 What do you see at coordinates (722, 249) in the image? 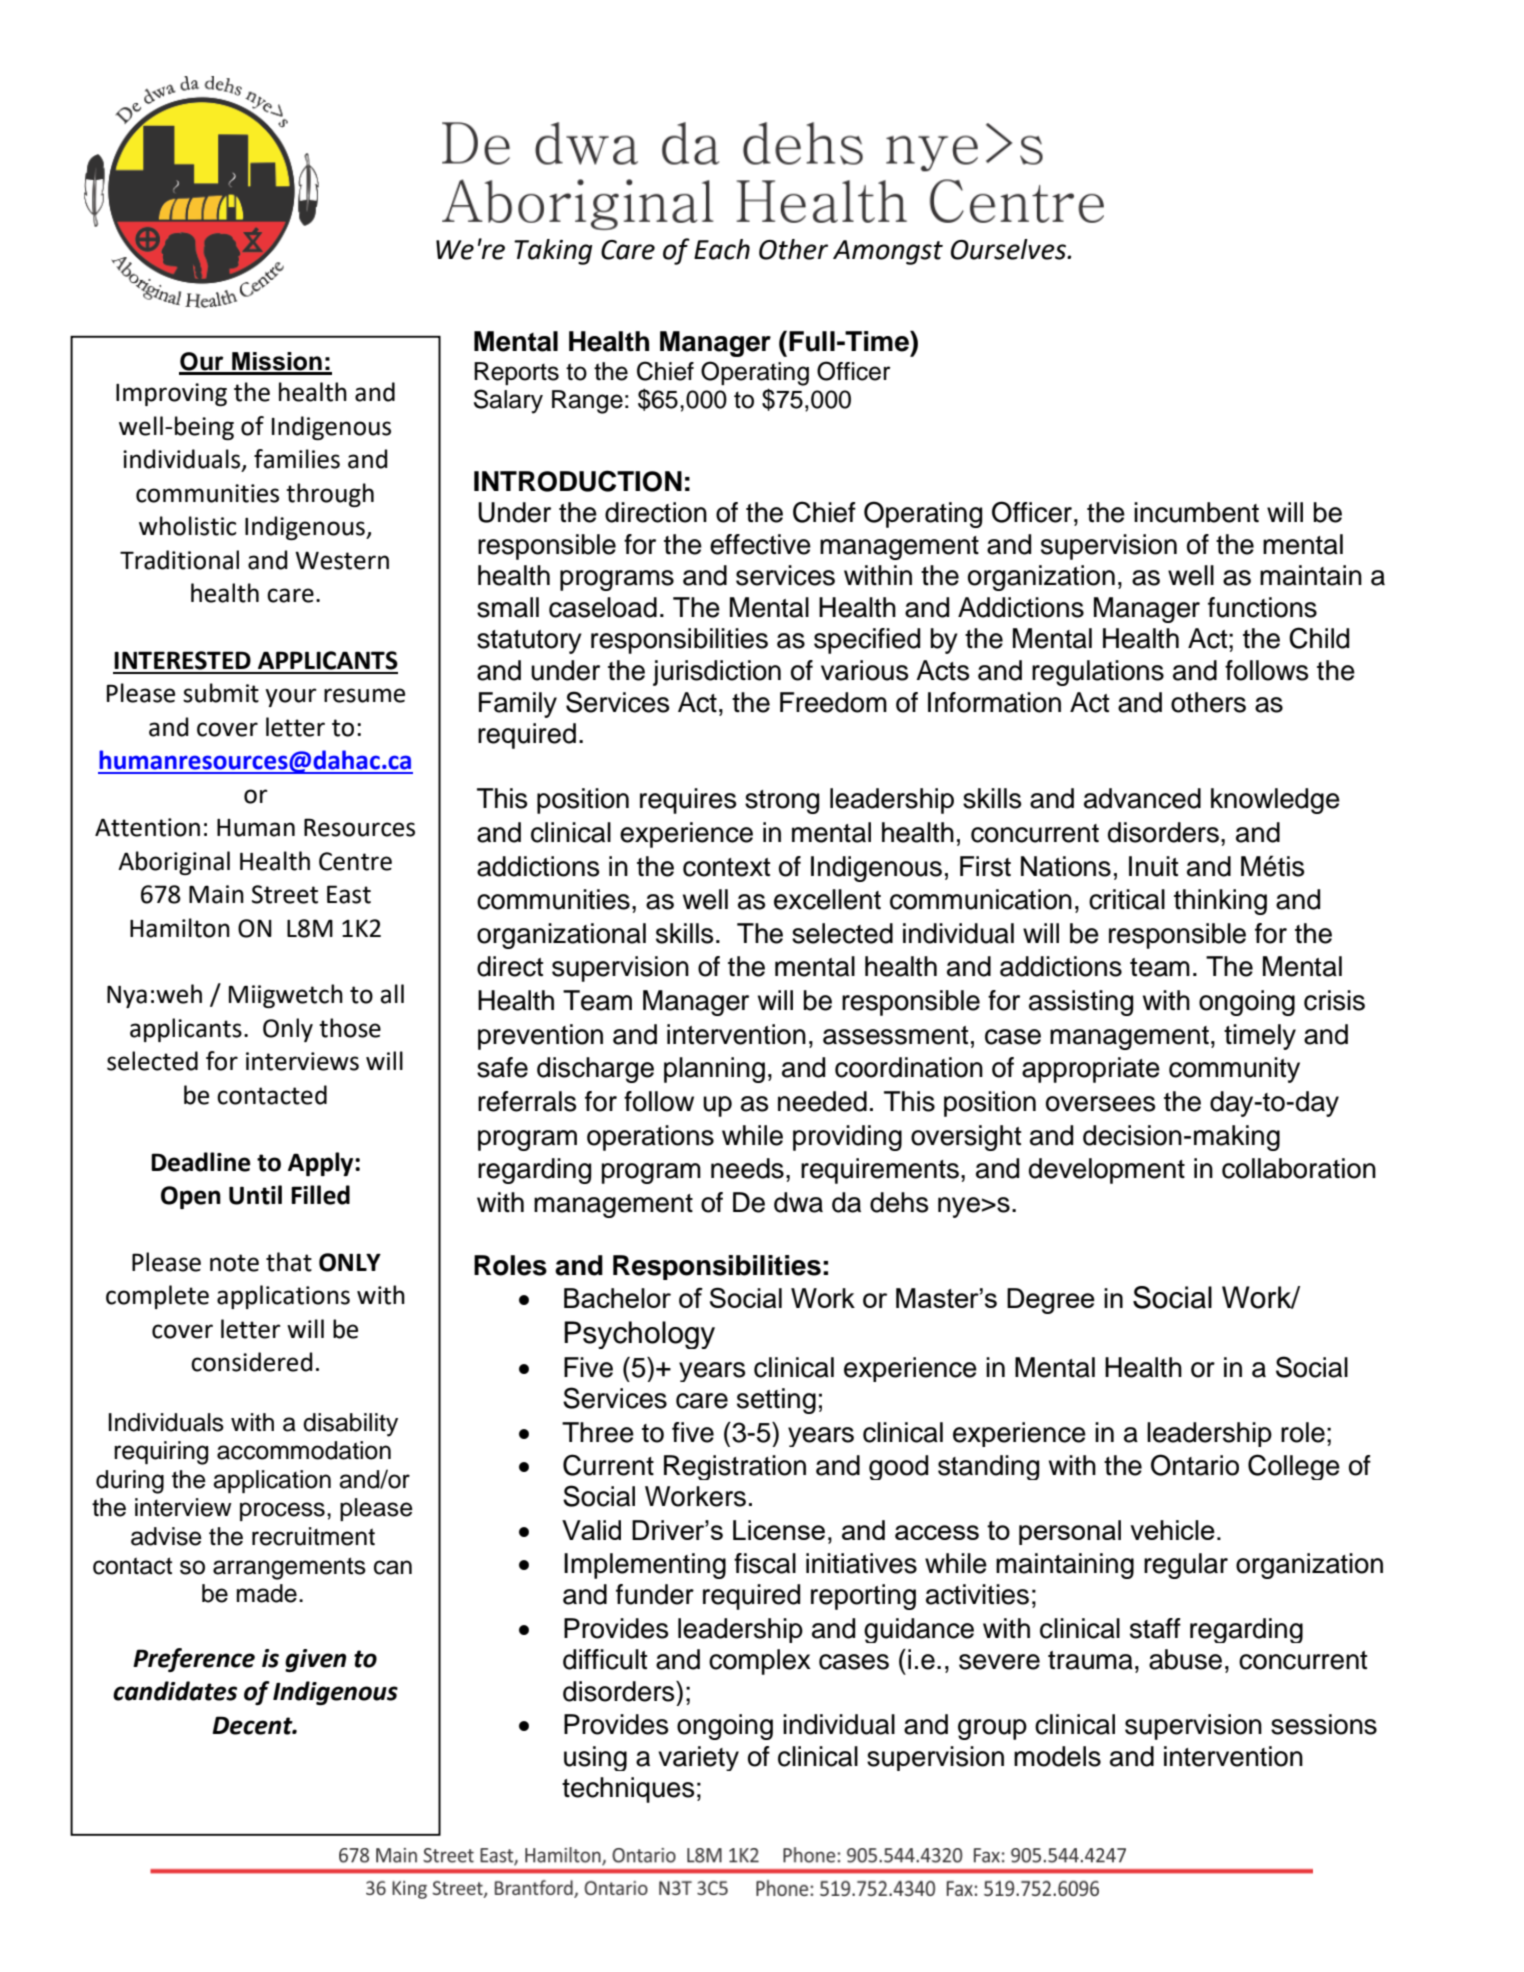
I see `Each` at bounding box center [722, 249].
